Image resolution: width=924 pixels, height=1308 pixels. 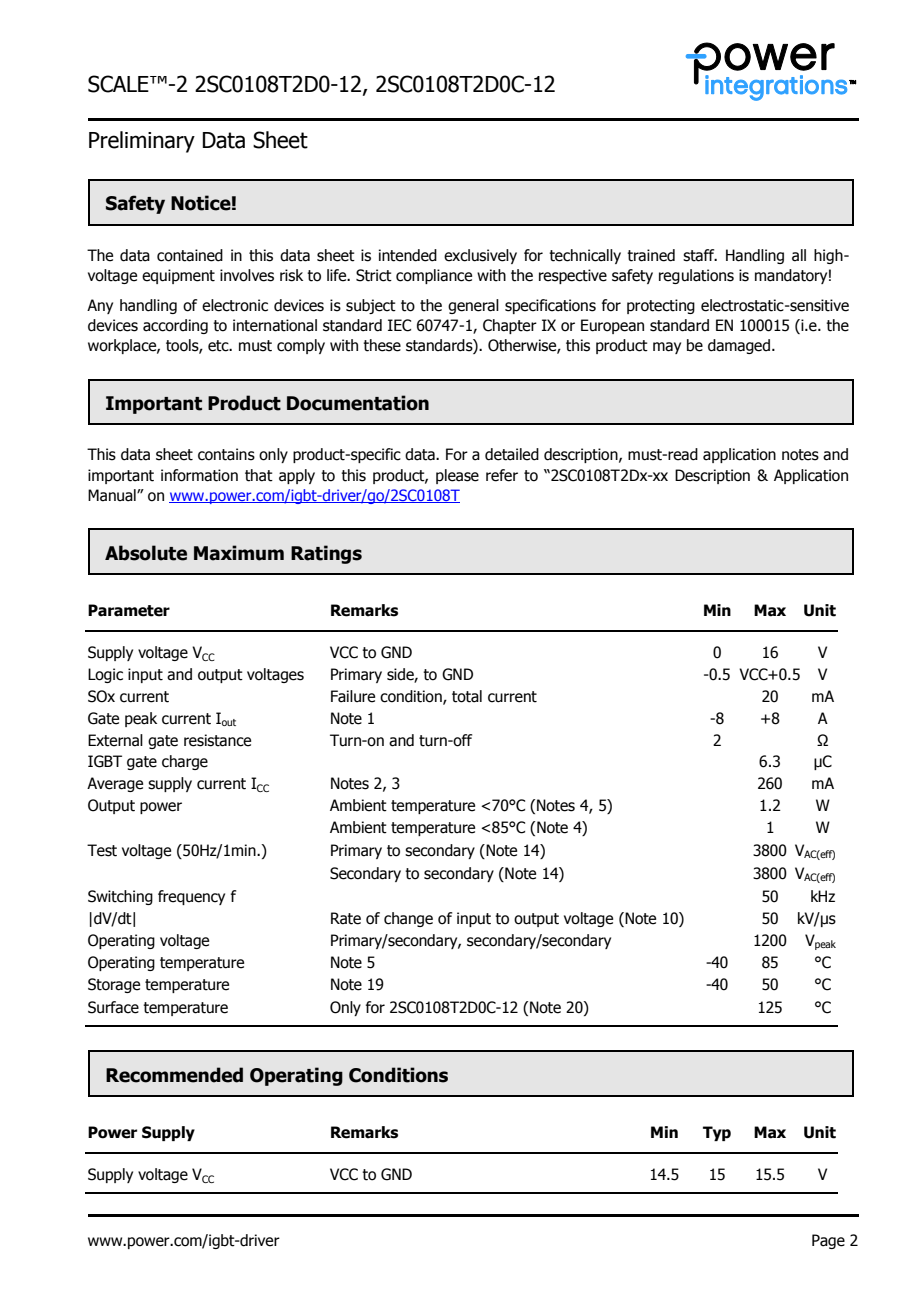 I want to click on exclusively, so click(x=480, y=256).
